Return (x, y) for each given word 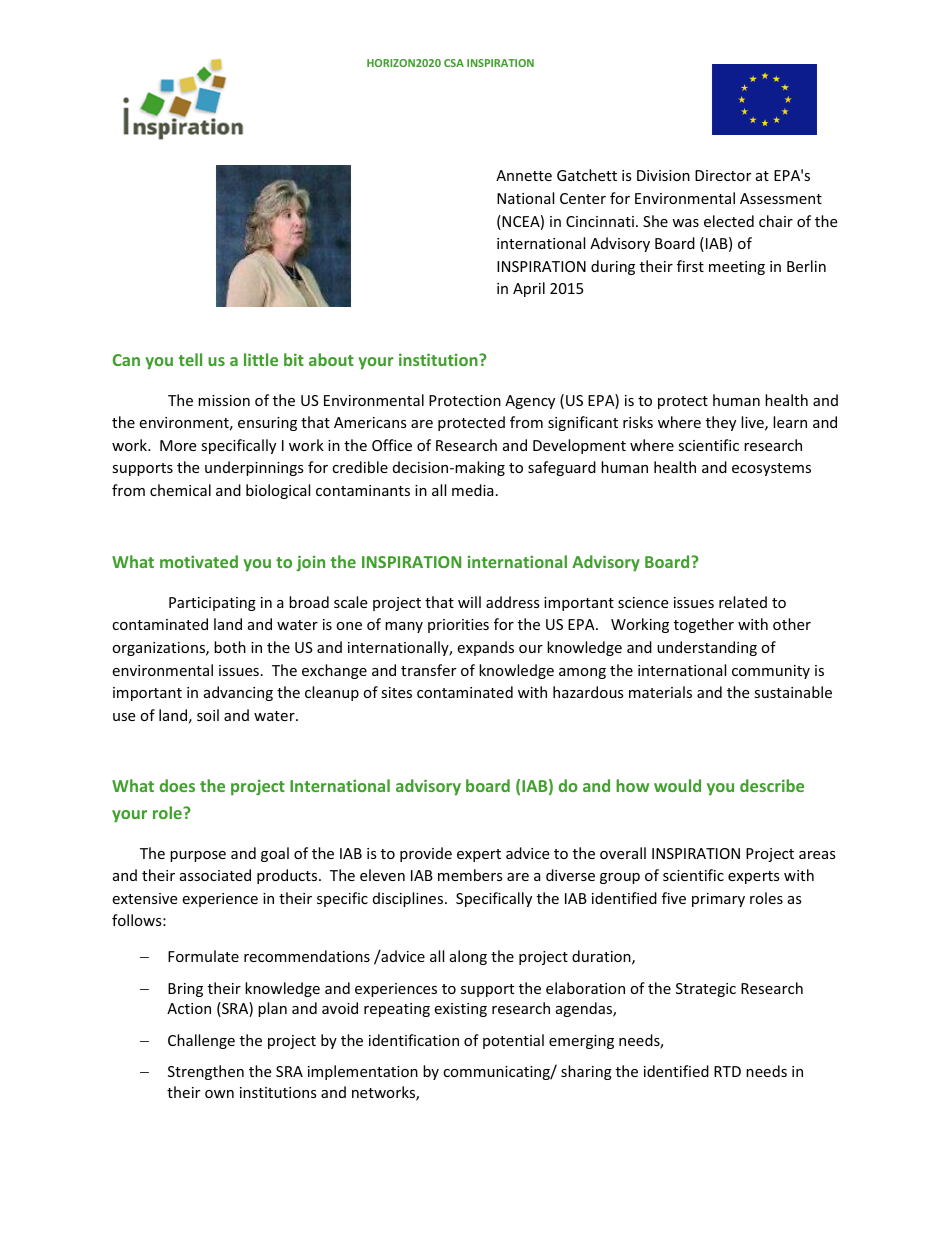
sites (396, 692)
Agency (530, 402)
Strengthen (206, 1072)
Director (723, 175)
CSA (454, 63)
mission (224, 400)
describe (772, 785)
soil (208, 715)
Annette (524, 175)
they (721, 423)
